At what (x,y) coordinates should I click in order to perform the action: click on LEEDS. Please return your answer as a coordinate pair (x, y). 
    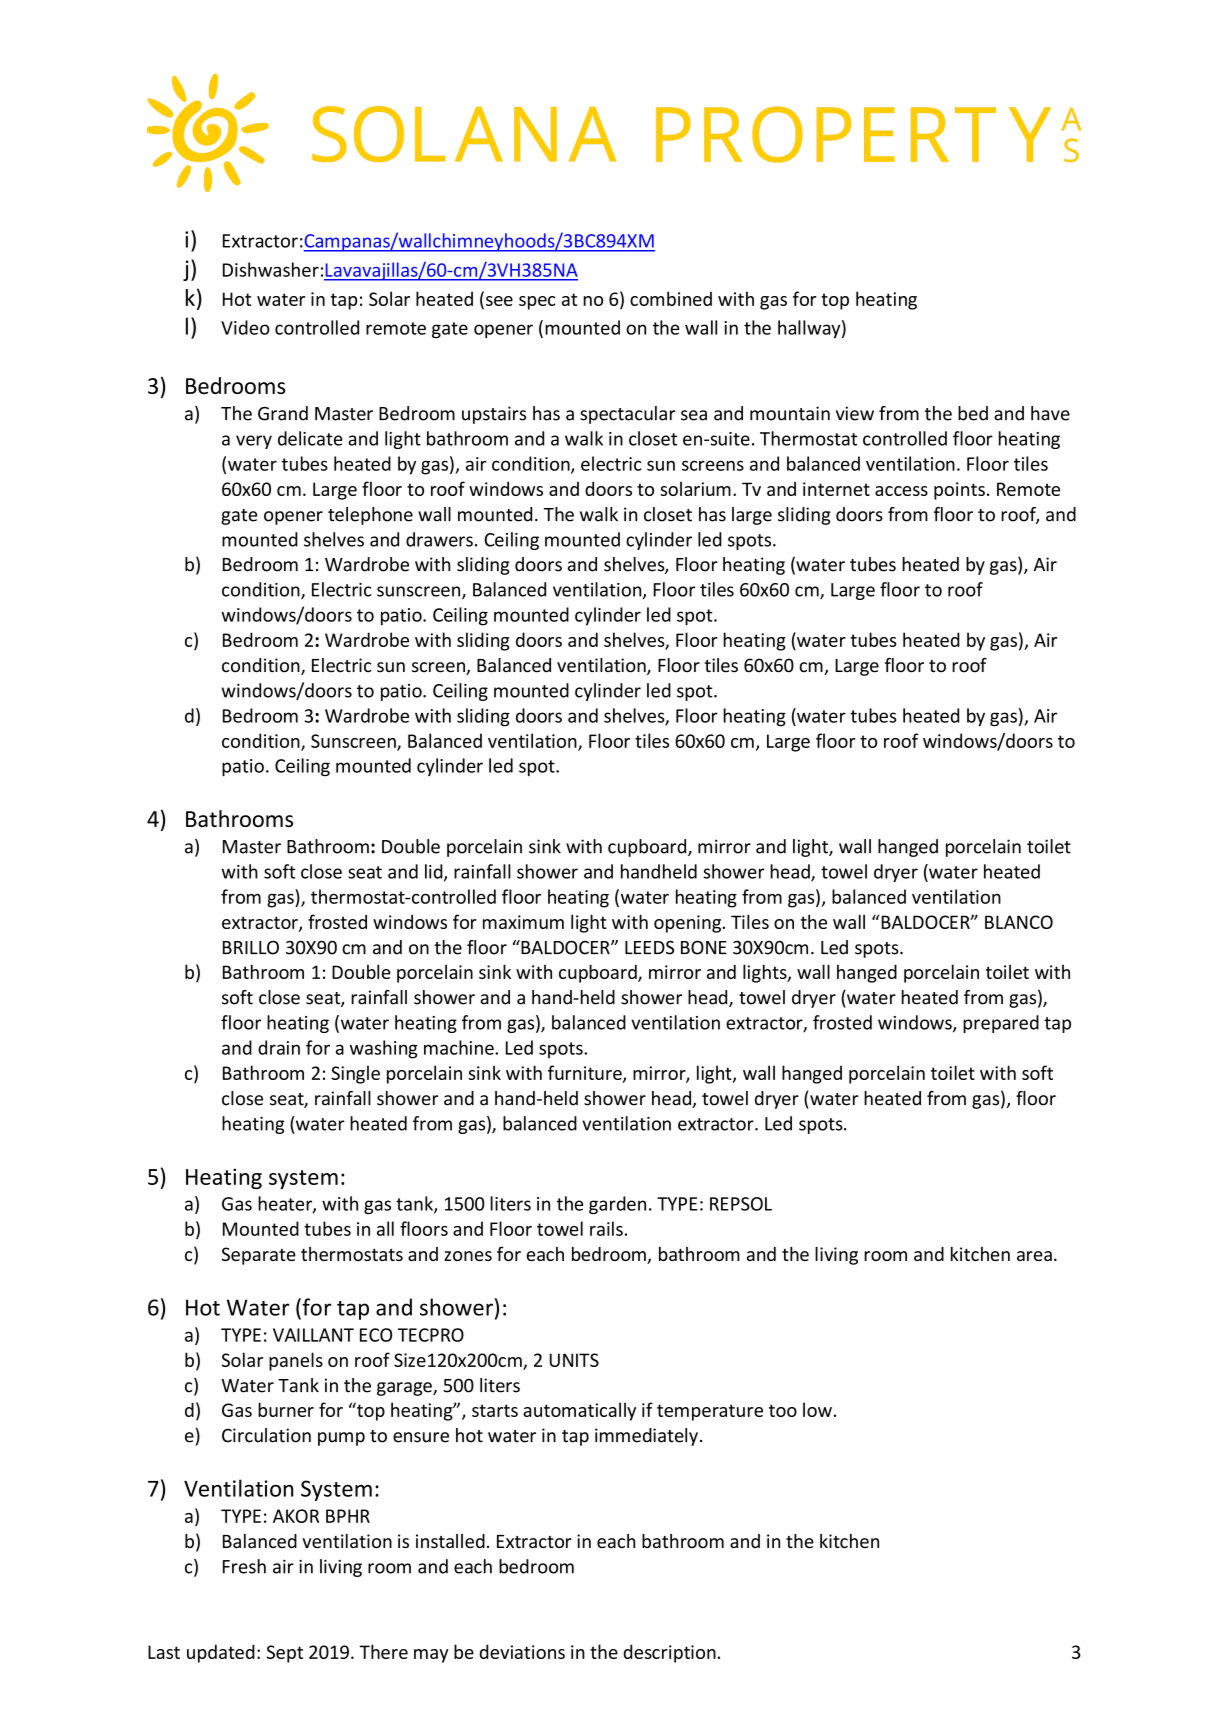
    Looking at the image, I should click on (649, 947).
